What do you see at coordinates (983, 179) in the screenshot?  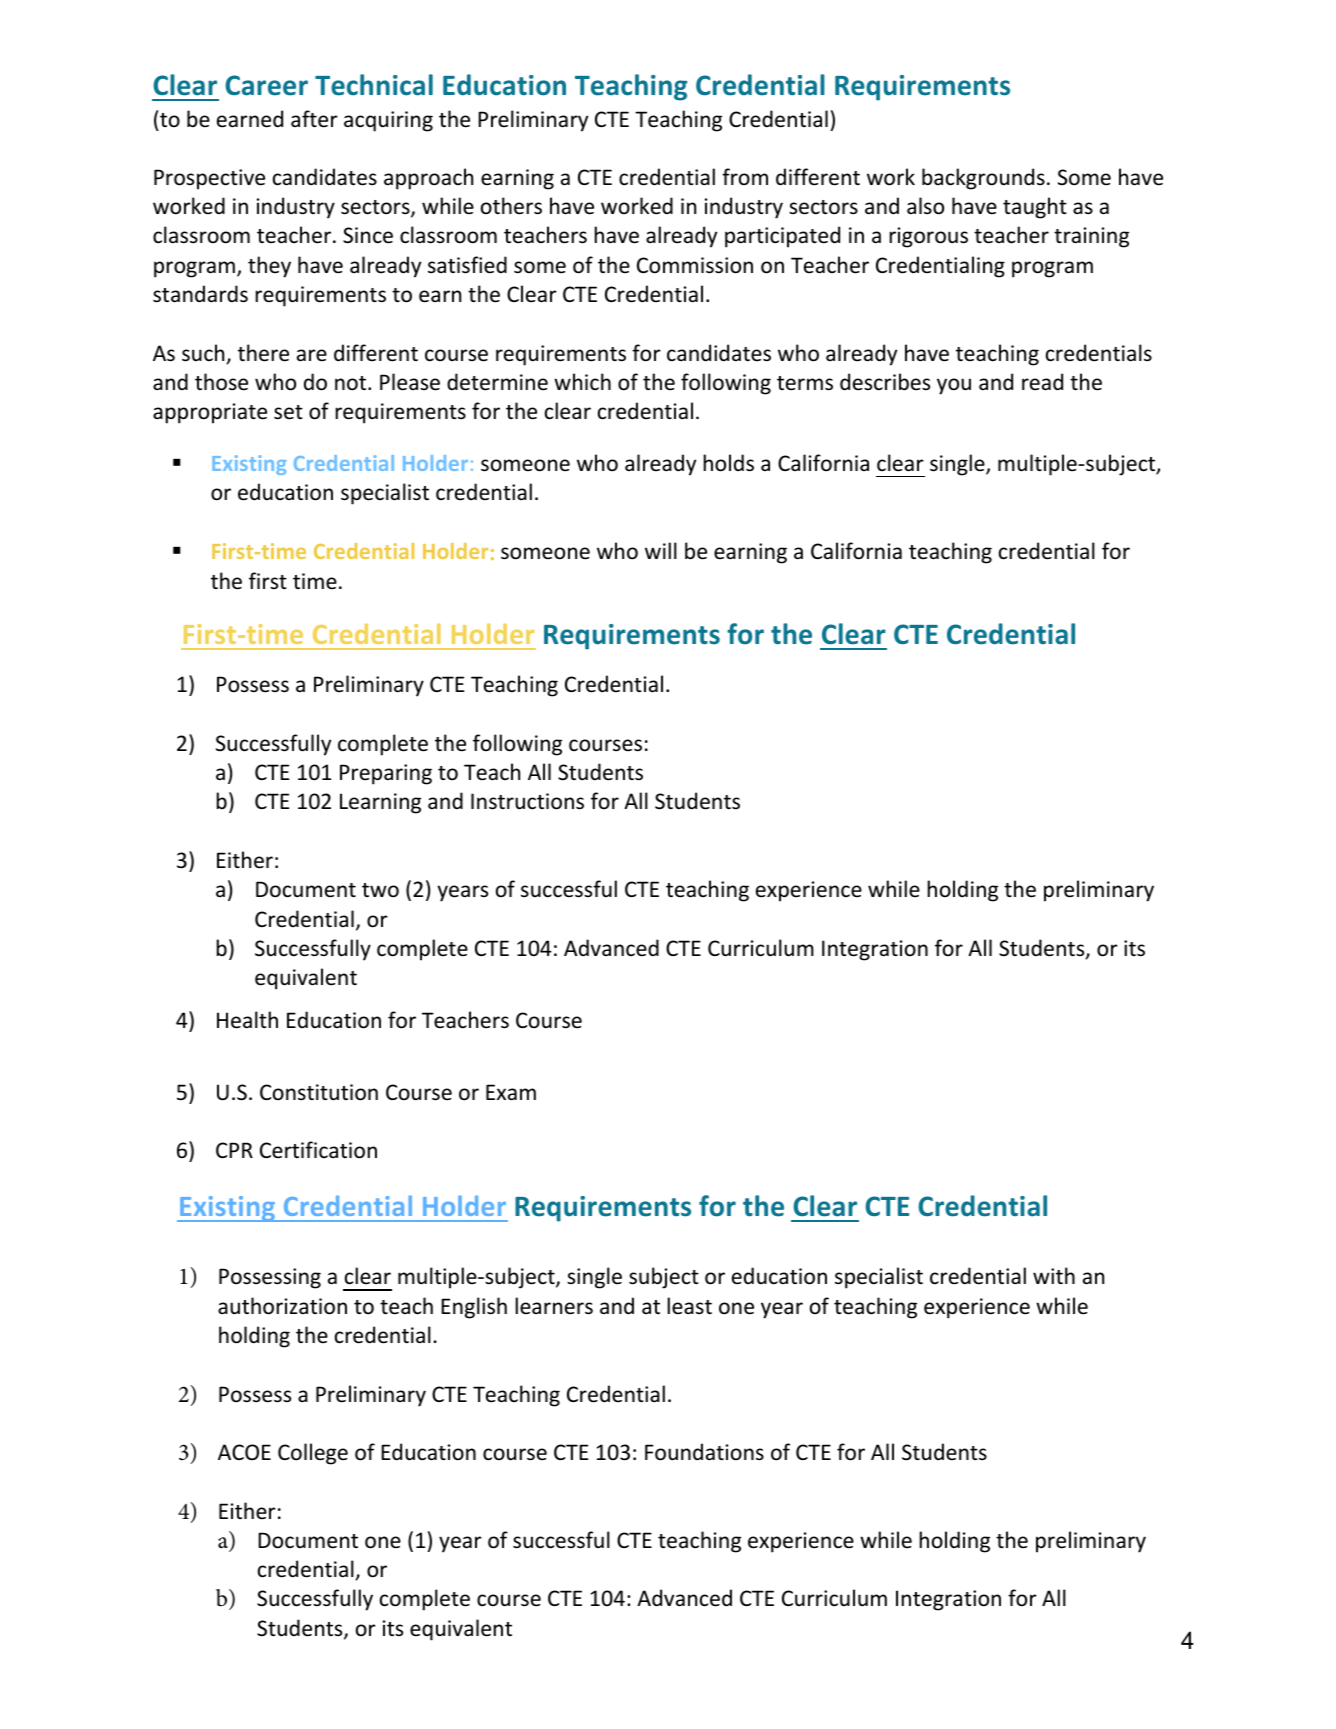 I see `backgrounds` at bounding box center [983, 179].
